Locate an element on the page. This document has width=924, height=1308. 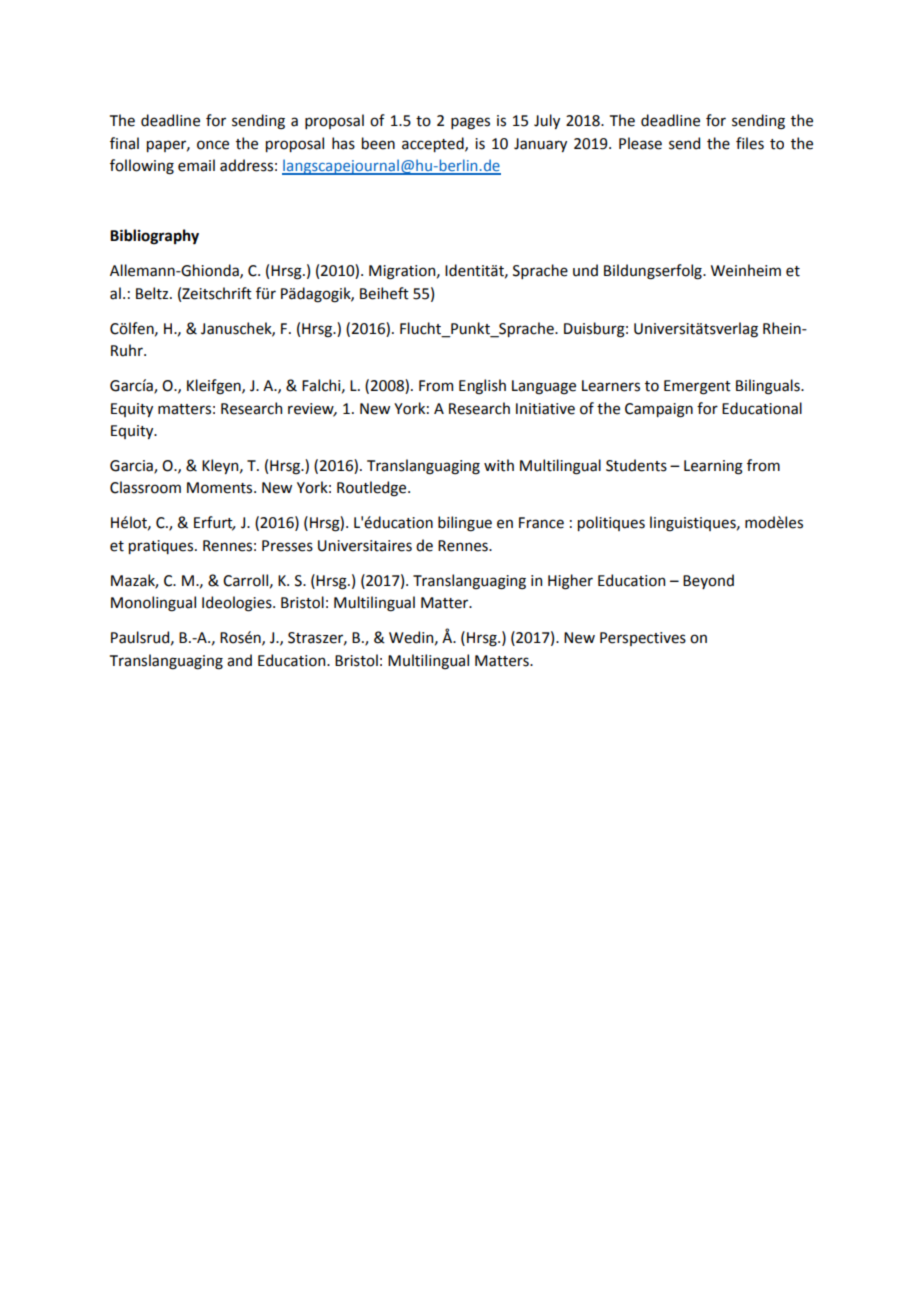
Emergent is located at coordinates (697, 387).
